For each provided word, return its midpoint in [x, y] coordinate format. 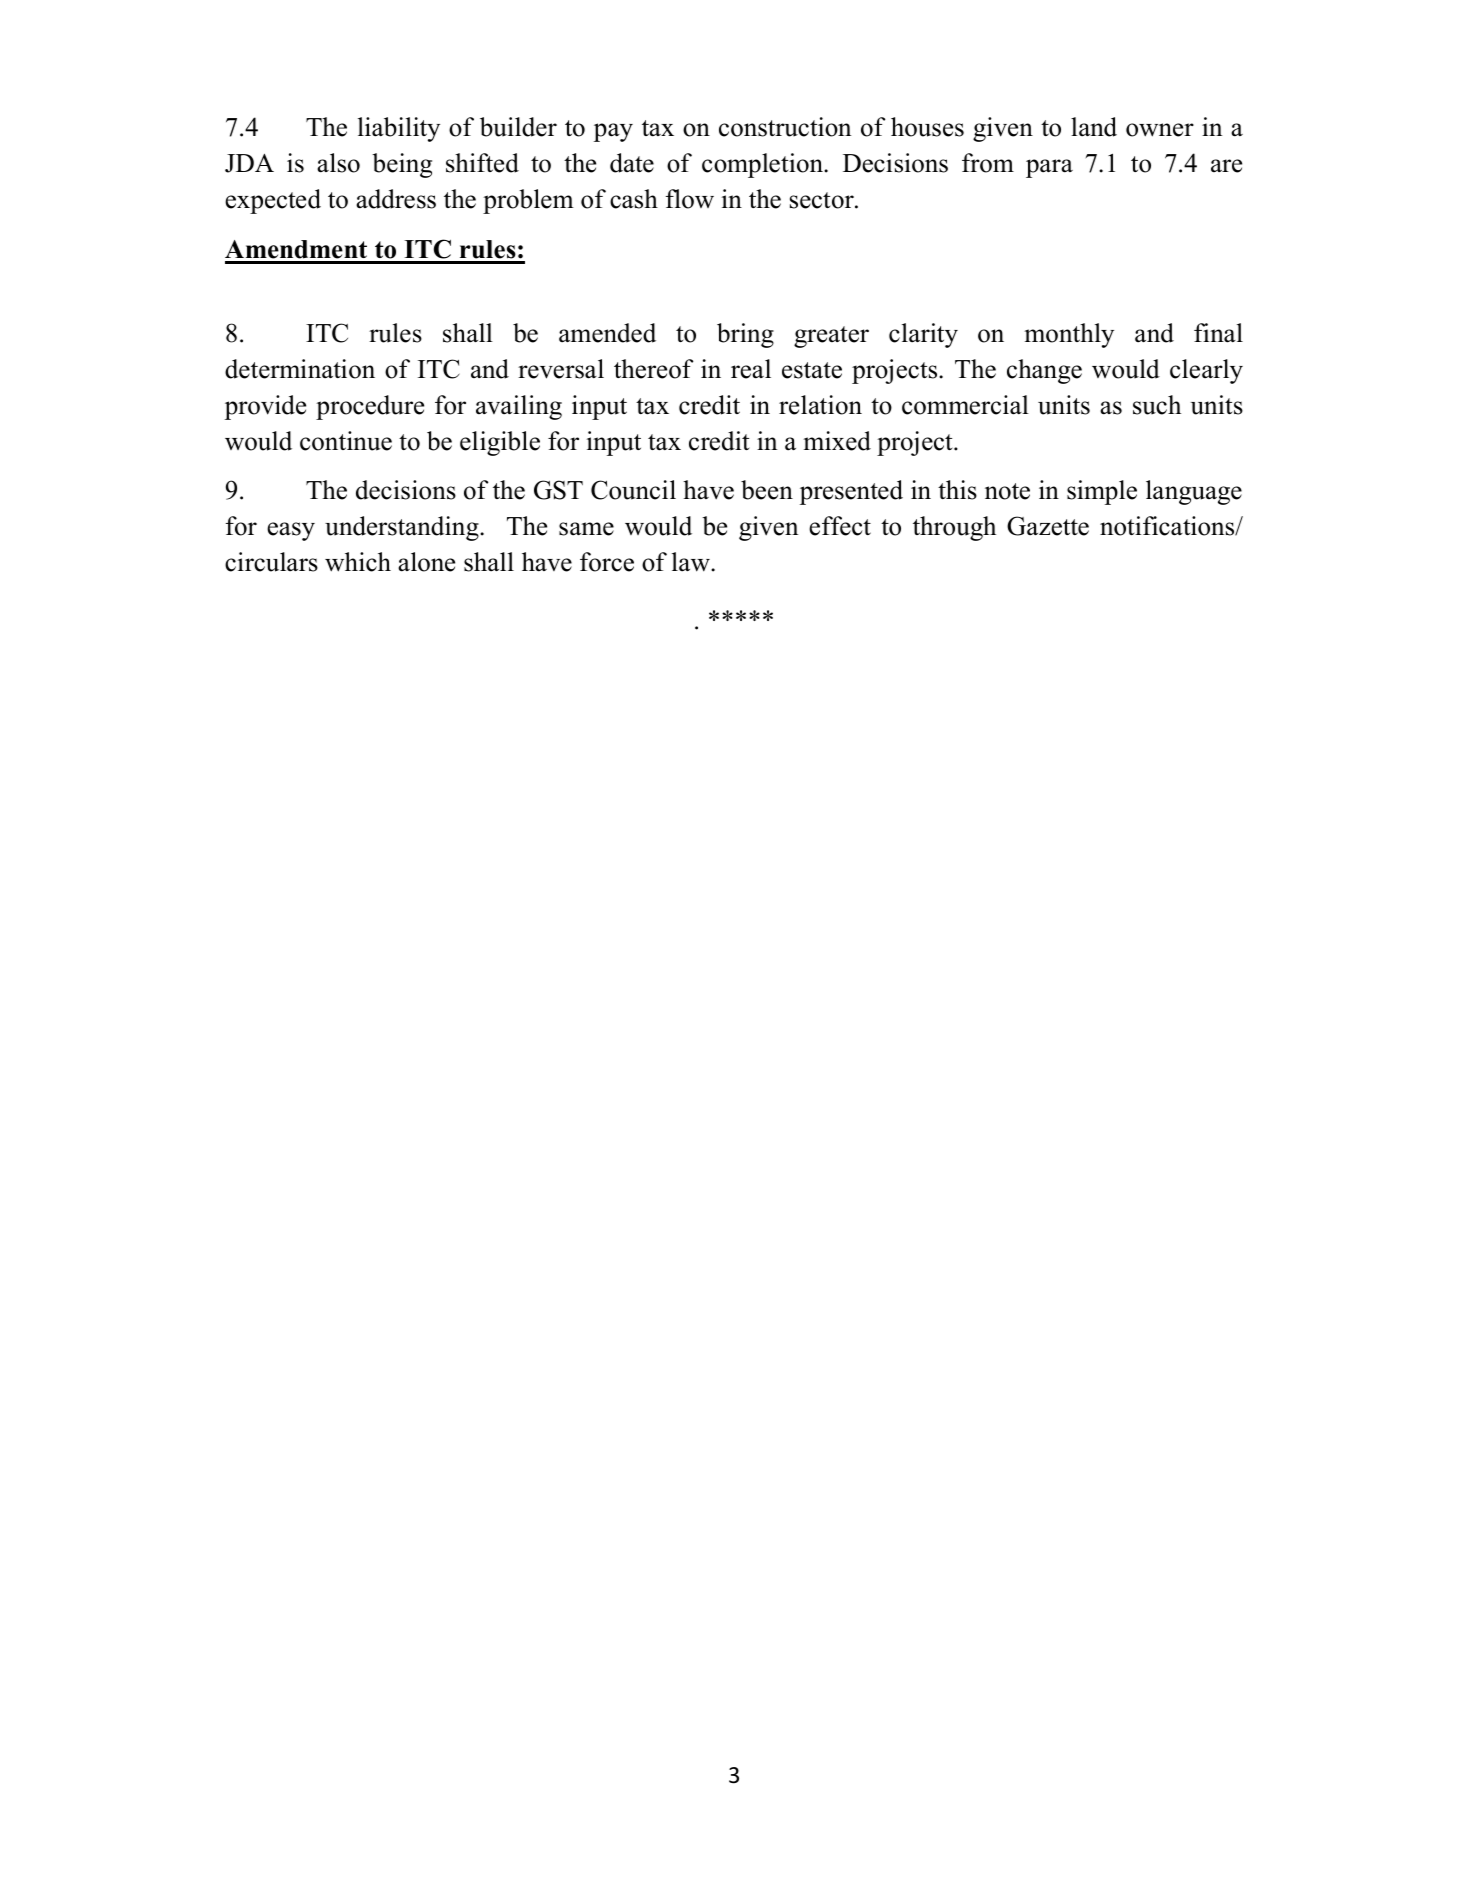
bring [745, 335]
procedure [370, 407]
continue [346, 441]
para [1049, 168]
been [767, 490]
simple [1102, 492]
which [358, 562]
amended [607, 333]
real [751, 369]
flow [690, 199]
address [396, 199]
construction [785, 127]
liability [399, 129]
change [1044, 371]
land [1094, 127]
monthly [1069, 335]
